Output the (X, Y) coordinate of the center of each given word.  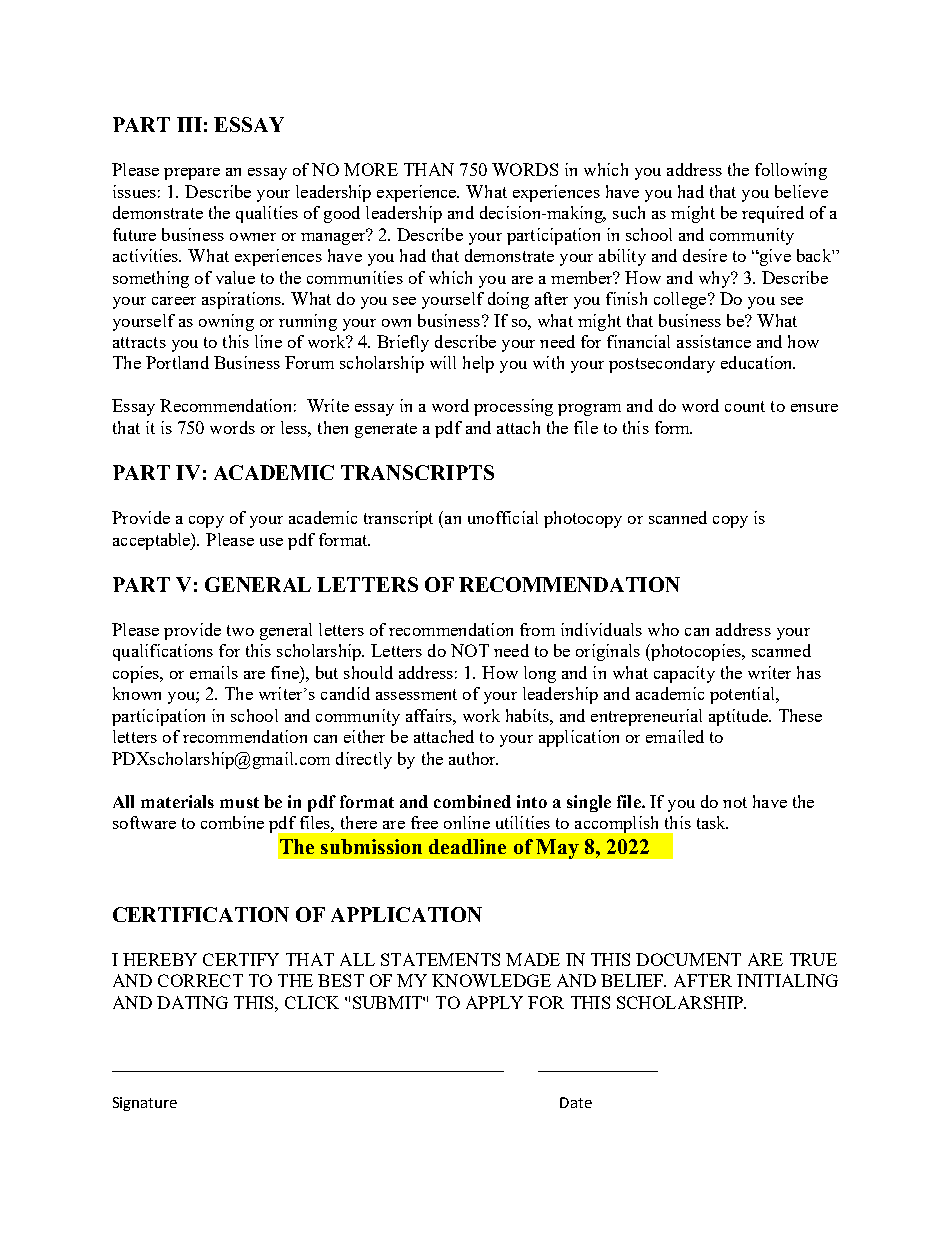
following (791, 171)
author (473, 758)
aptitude (739, 717)
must (239, 802)
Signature (145, 1104)
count (745, 406)
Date (576, 1102)
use (271, 542)
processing (513, 407)
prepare (192, 174)
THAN (429, 169)
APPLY (494, 1002)
